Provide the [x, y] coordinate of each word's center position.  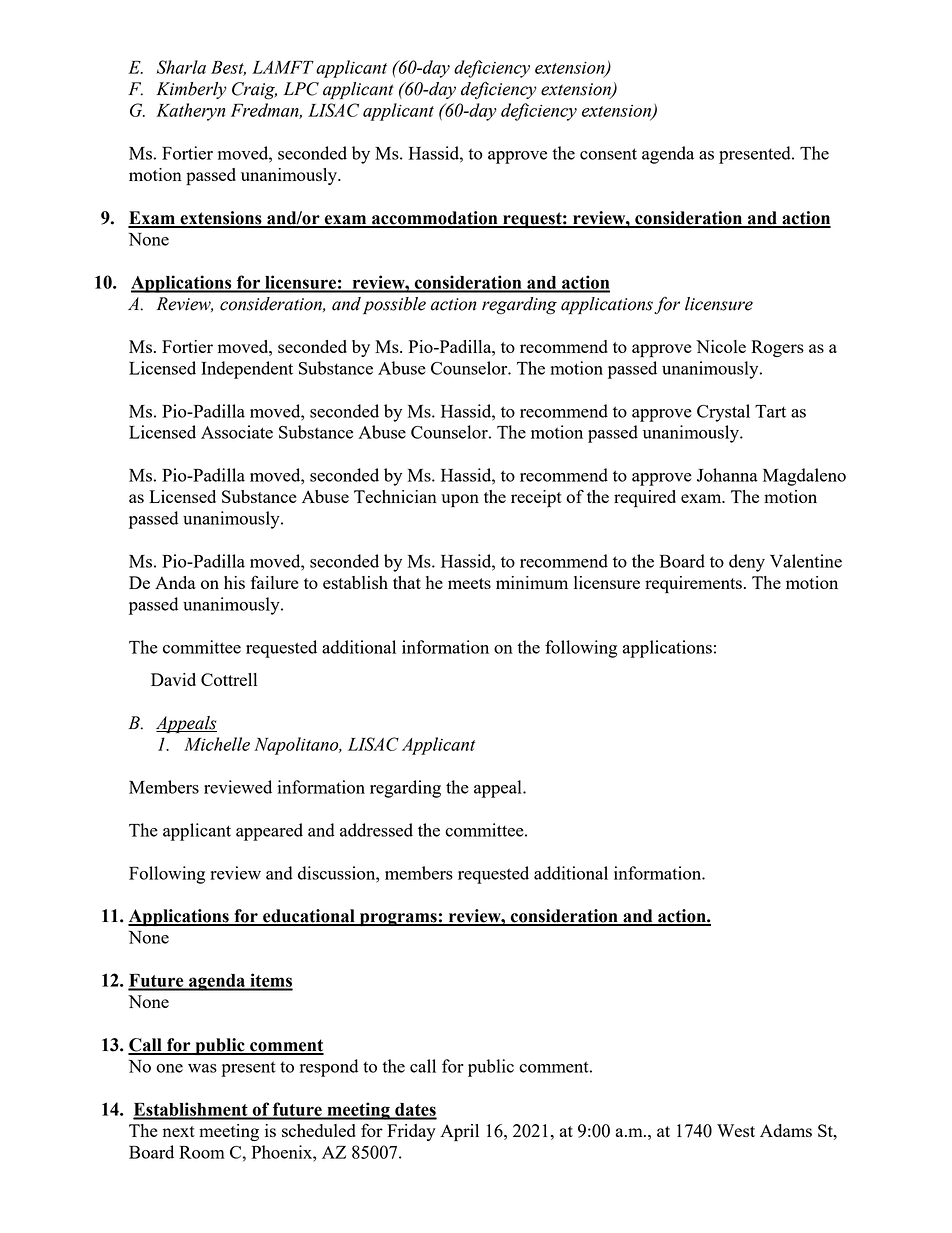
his [234, 582]
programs [398, 919]
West [736, 1130]
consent [608, 154]
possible [394, 305]
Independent [247, 370]
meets [469, 583]
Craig [254, 91]
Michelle [217, 744]
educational [309, 917]
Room [202, 1152]
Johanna [727, 475]
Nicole [721, 346]
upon [460, 501]
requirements [693, 584]
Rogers [777, 348]
